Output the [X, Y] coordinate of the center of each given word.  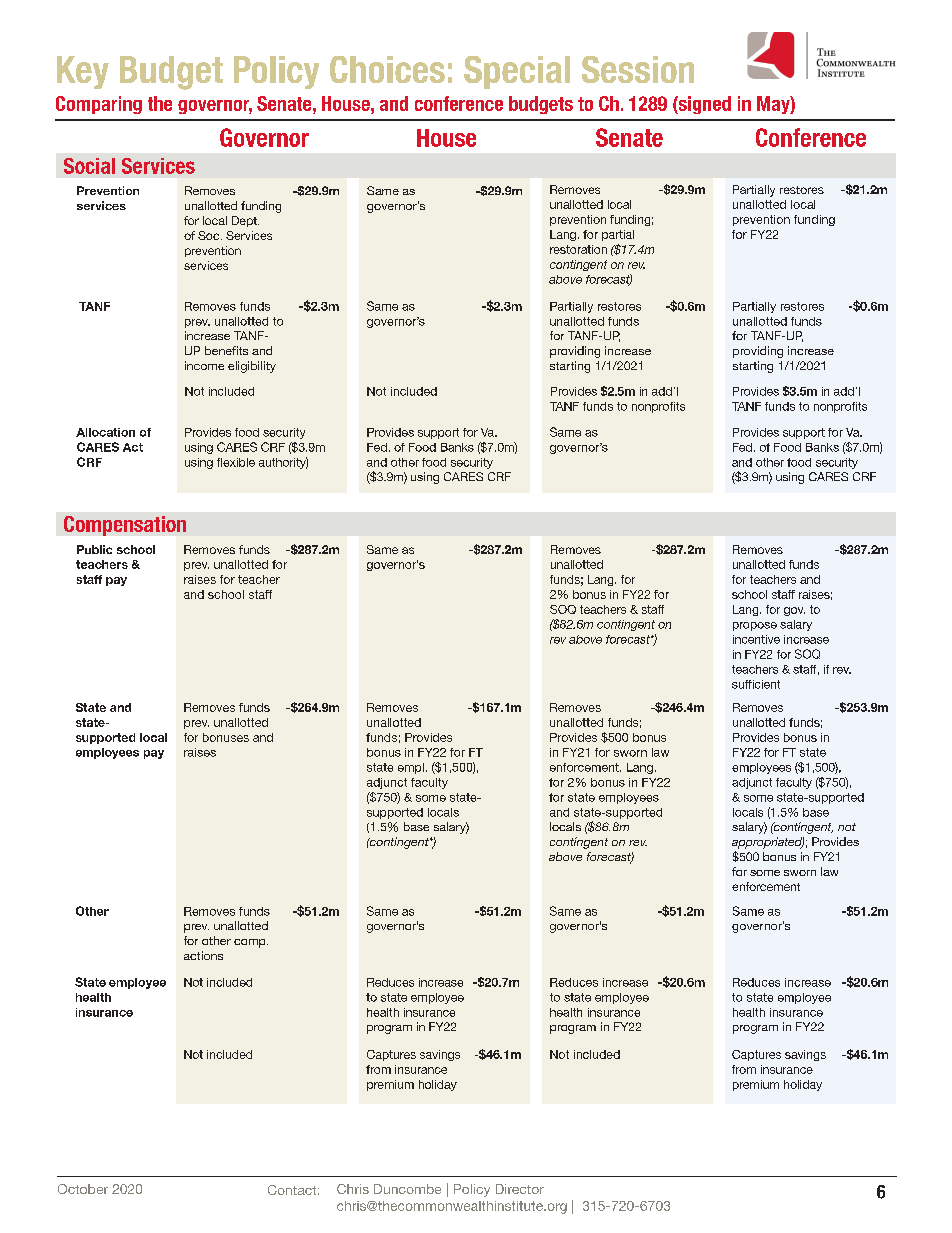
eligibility [252, 367]
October [83, 1189]
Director [520, 1189]
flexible [236, 462]
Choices [387, 69]
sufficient [756, 684]
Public [94, 549]
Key [83, 72]
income [204, 365]
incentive [756, 639]
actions [203, 955]
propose [755, 626]
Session [638, 69]
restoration [578, 249]
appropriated [768, 843]
